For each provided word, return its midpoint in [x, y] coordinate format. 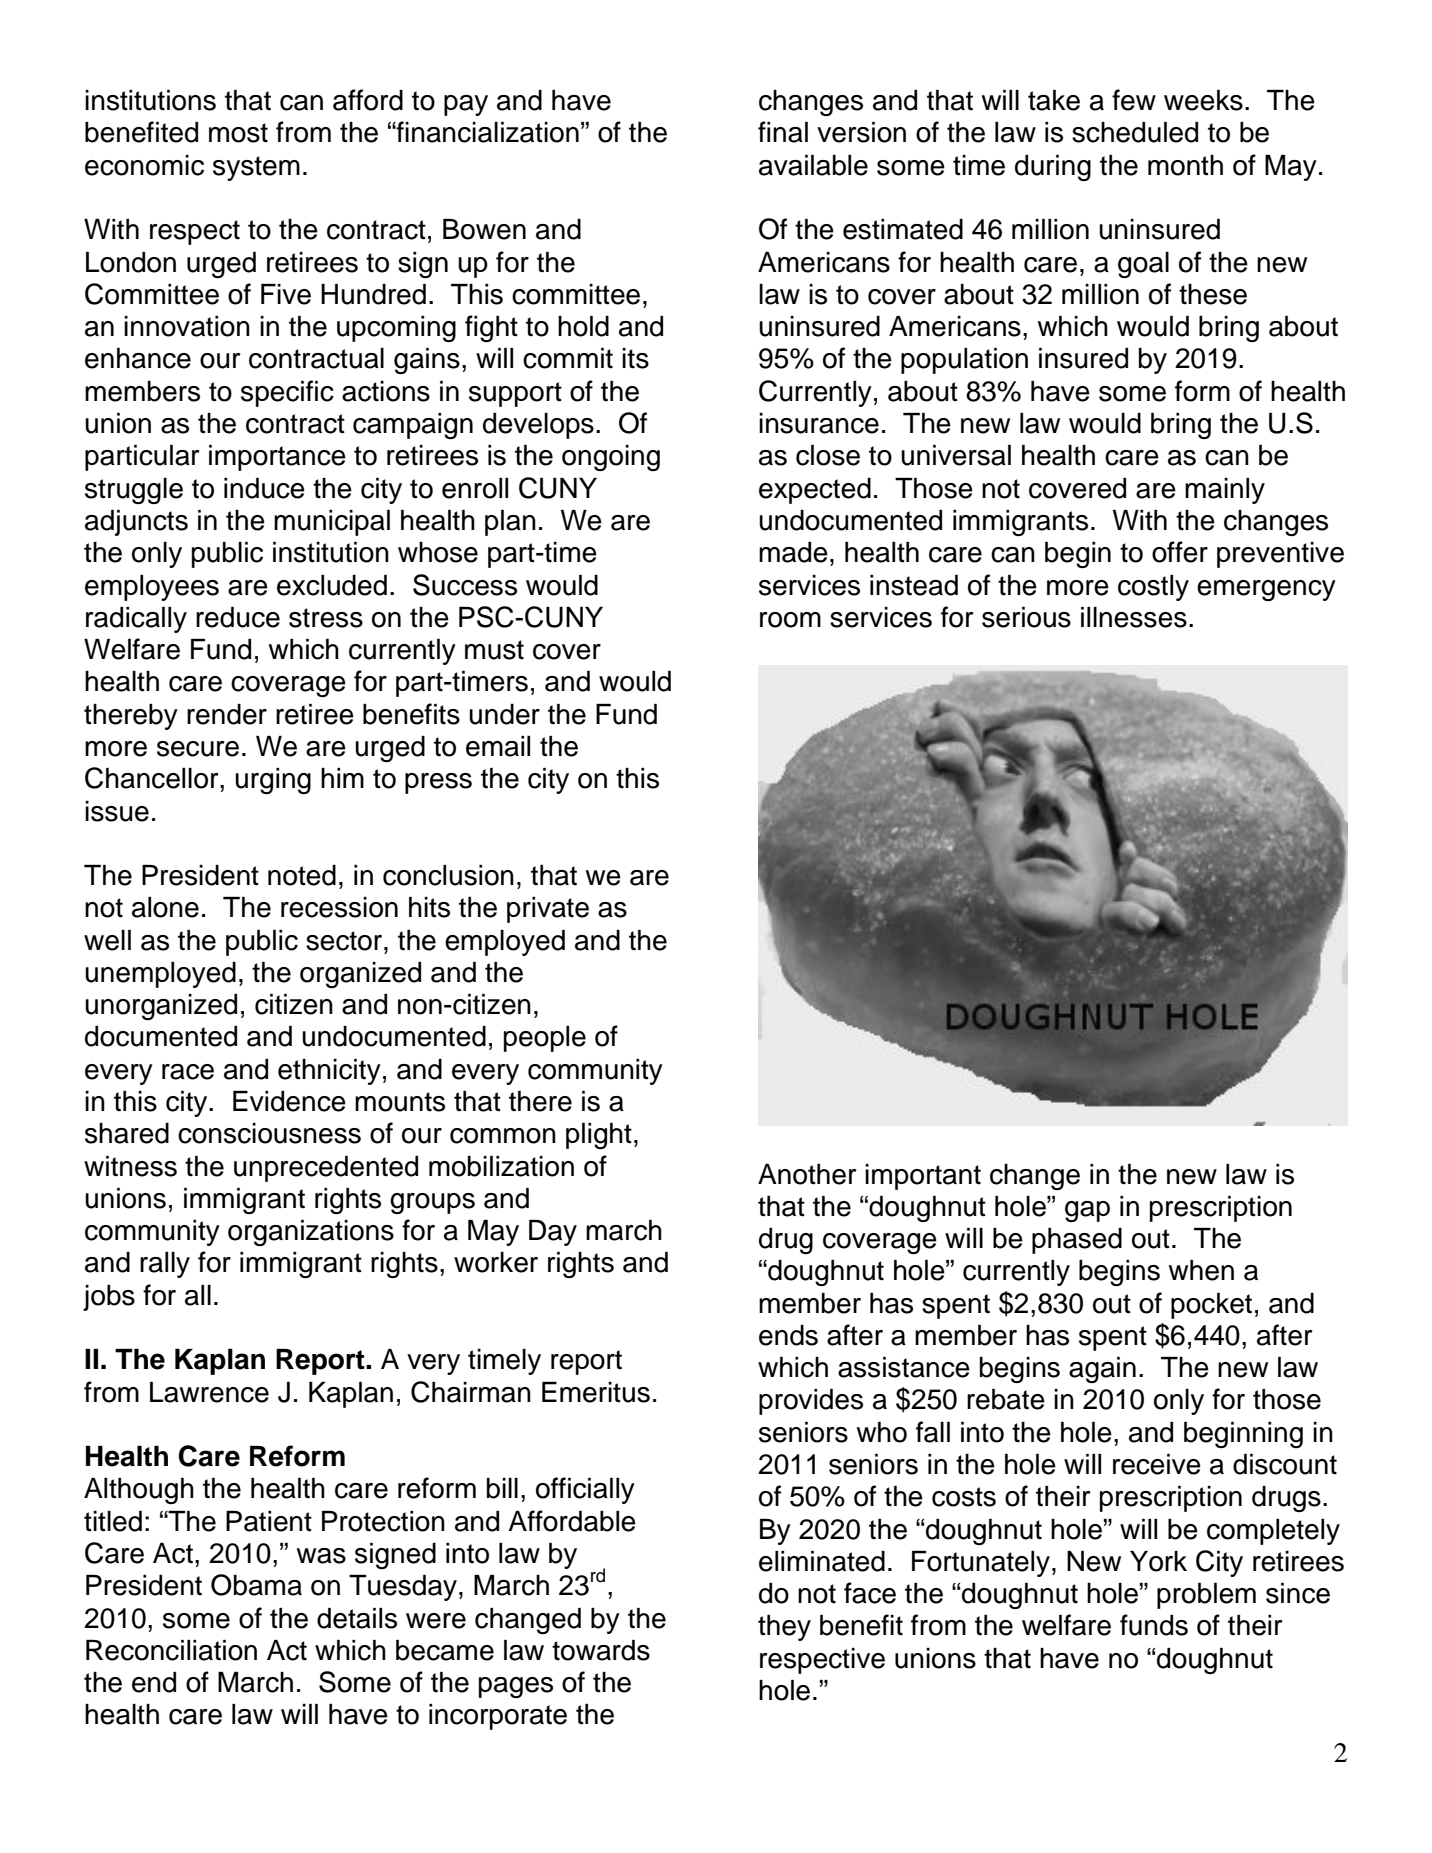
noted [302, 875]
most [238, 133]
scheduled [1135, 132]
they [784, 1628]
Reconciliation [171, 1650]
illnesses [1134, 617]
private [548, 910]
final [783, 132]
